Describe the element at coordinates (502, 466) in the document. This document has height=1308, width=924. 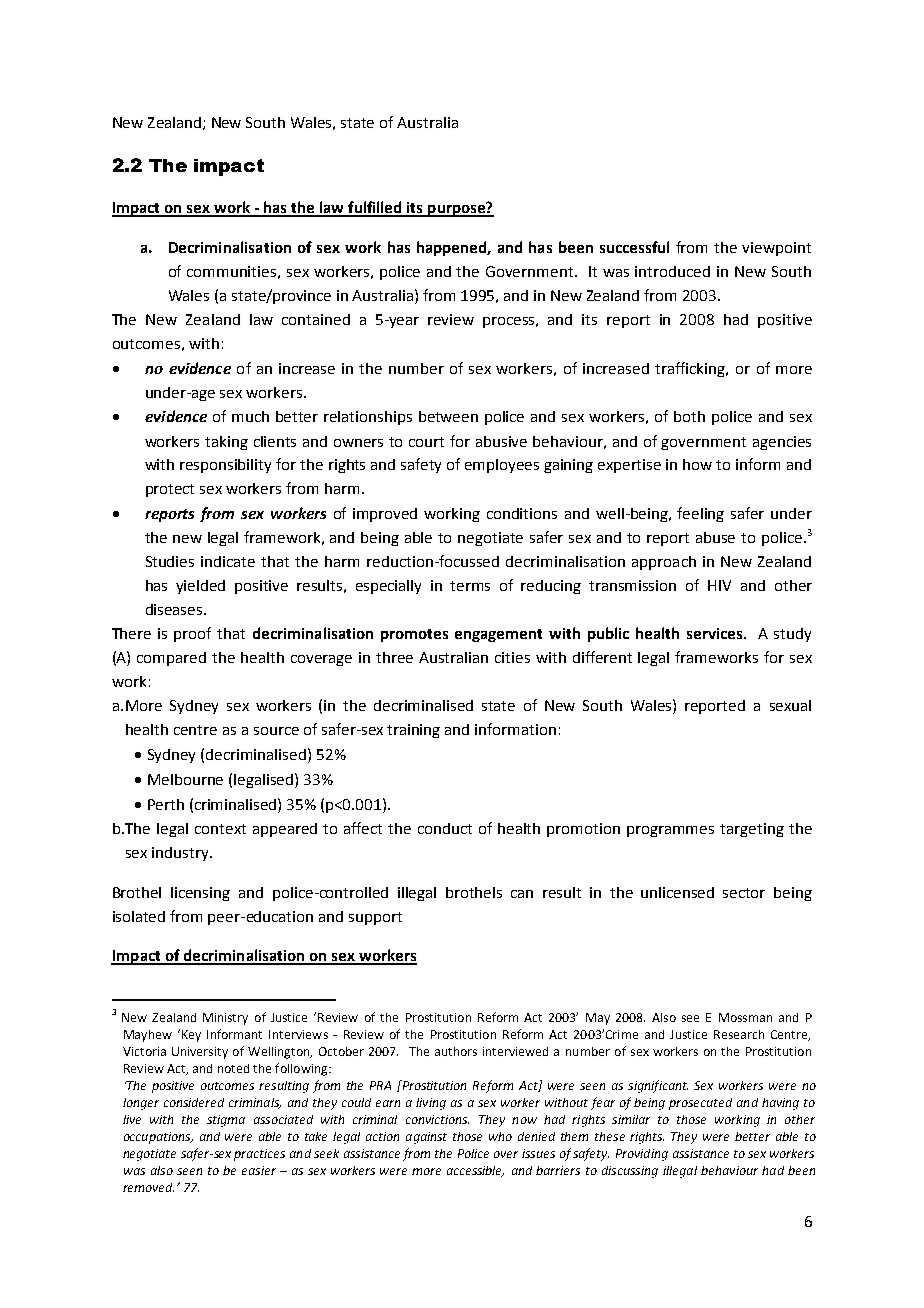
I see `employees` at that location.
